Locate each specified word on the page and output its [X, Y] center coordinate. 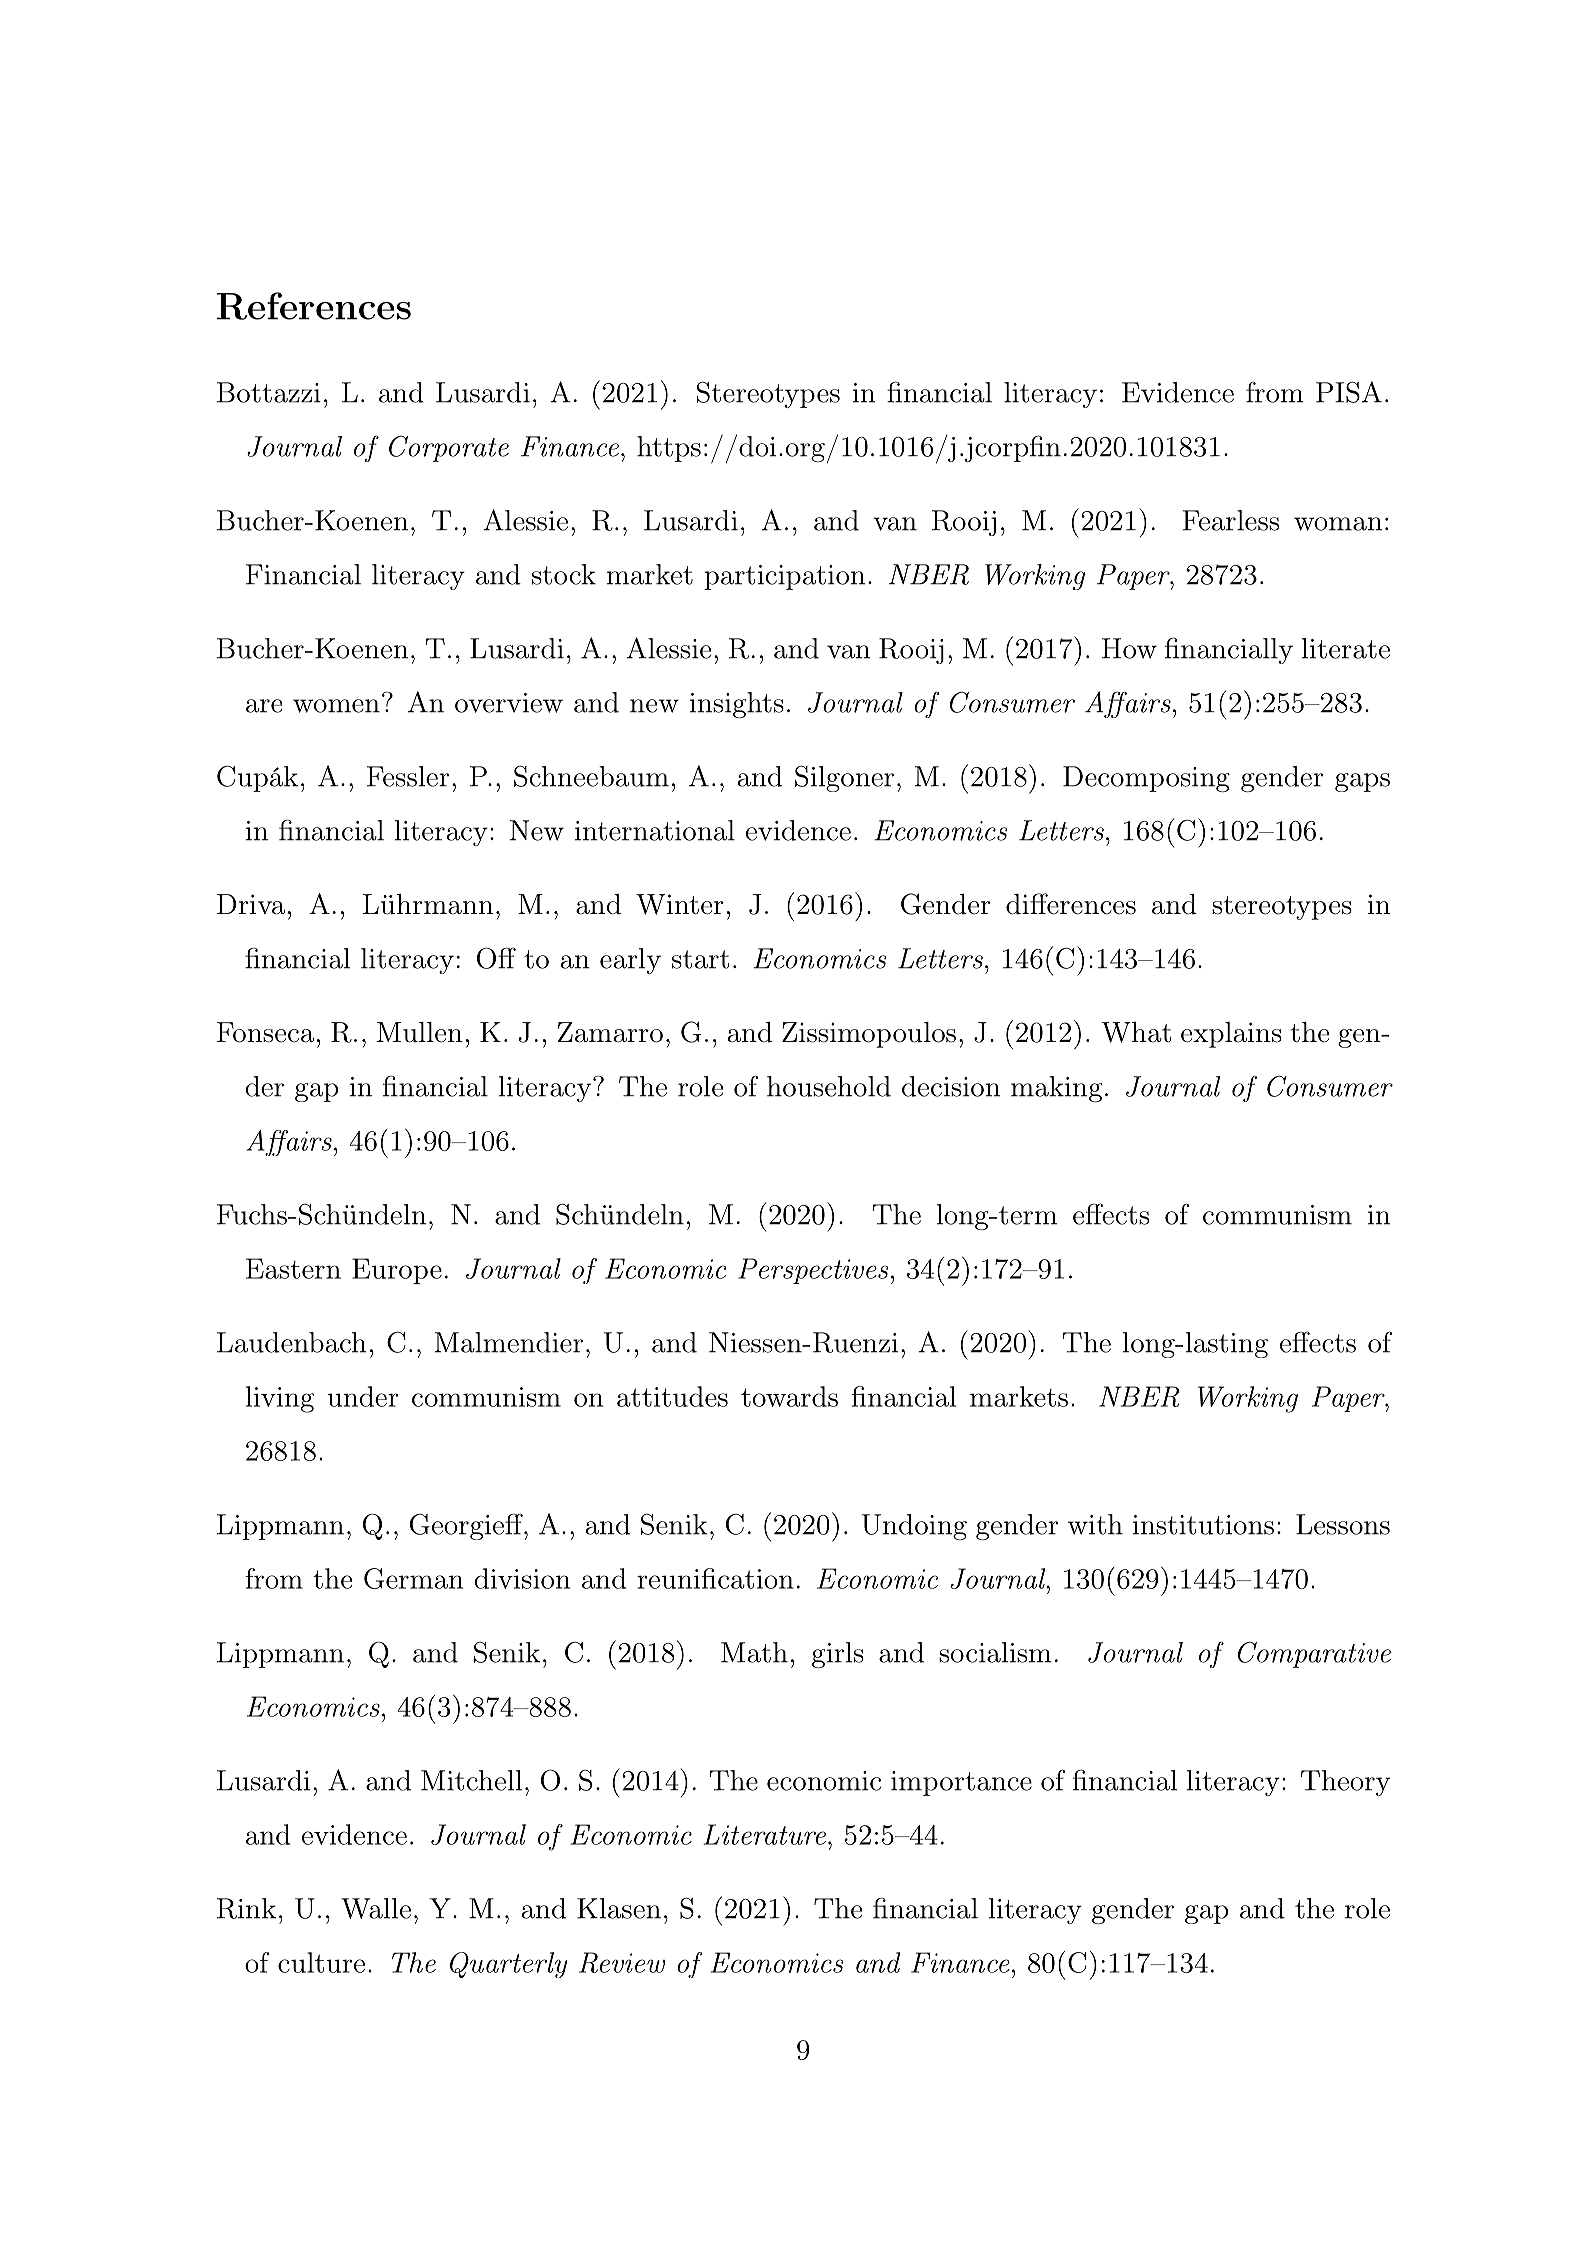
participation [784, 577]
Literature [765, 1834]
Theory [1345, 1783]
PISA [1349, 392]
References [314, 306]
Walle [376, 1908]
